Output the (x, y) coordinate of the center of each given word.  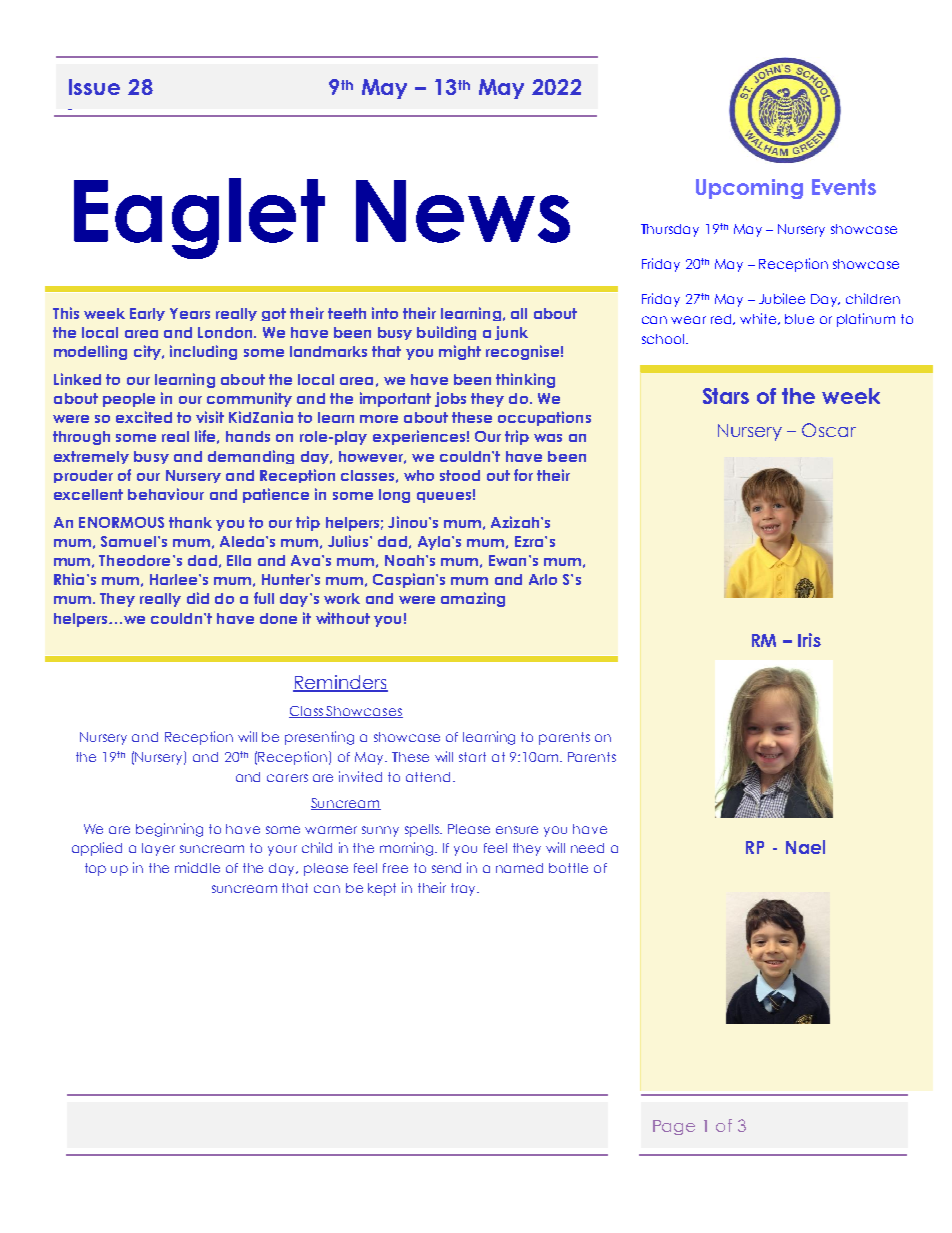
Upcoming (749, 189)
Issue (94, 87)
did (198, 598)
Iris (809, 640)
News (463, 211)
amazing (473, 599)
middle (197, 867)
